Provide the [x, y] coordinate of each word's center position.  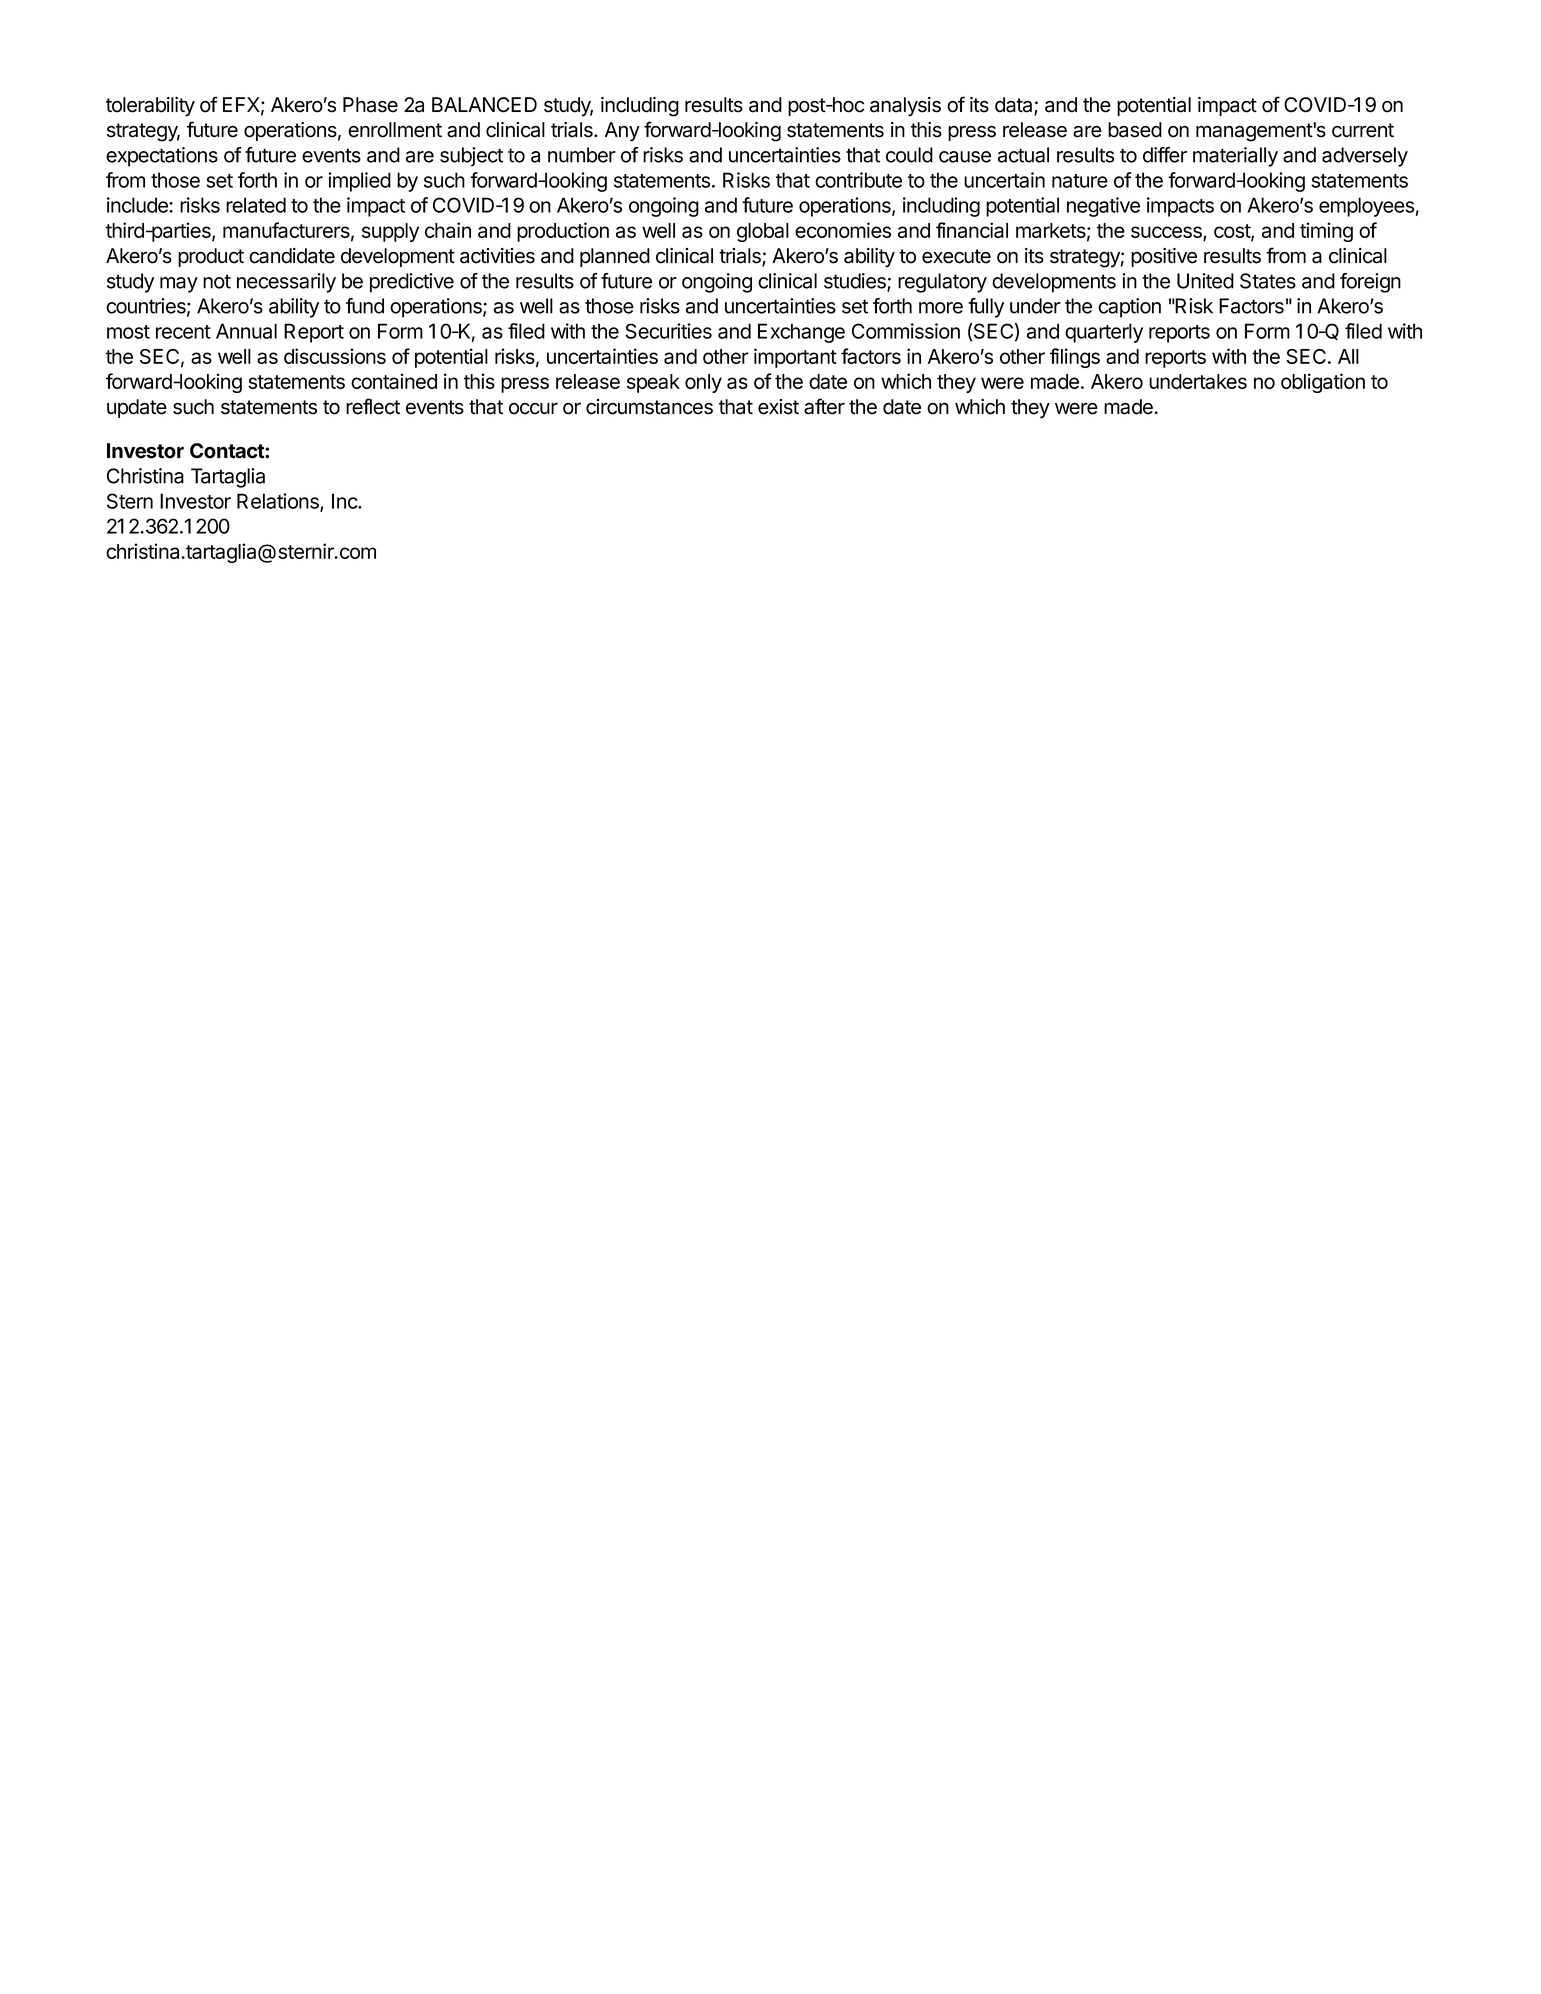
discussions [335, 356]
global [763, 232]
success [1167, 233]
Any [622, 132]
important [795, 358]
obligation [1323, 383]
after [824, 406]
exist [778, 407]
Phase [370, 105]
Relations [279, 502]
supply [390, 232]
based [1135, 130]
